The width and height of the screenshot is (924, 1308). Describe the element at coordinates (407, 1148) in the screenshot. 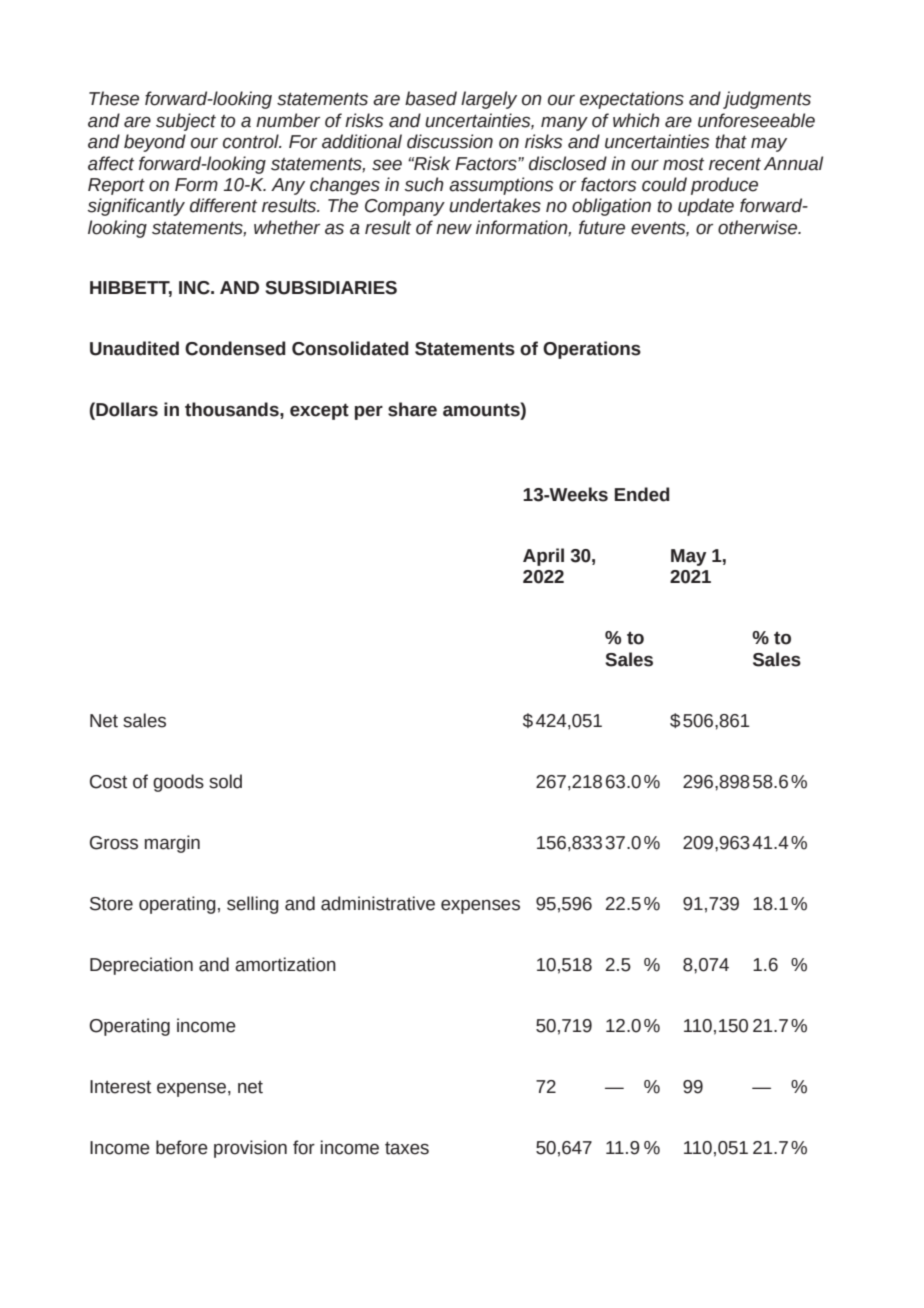

I see `taxes` at that location.
